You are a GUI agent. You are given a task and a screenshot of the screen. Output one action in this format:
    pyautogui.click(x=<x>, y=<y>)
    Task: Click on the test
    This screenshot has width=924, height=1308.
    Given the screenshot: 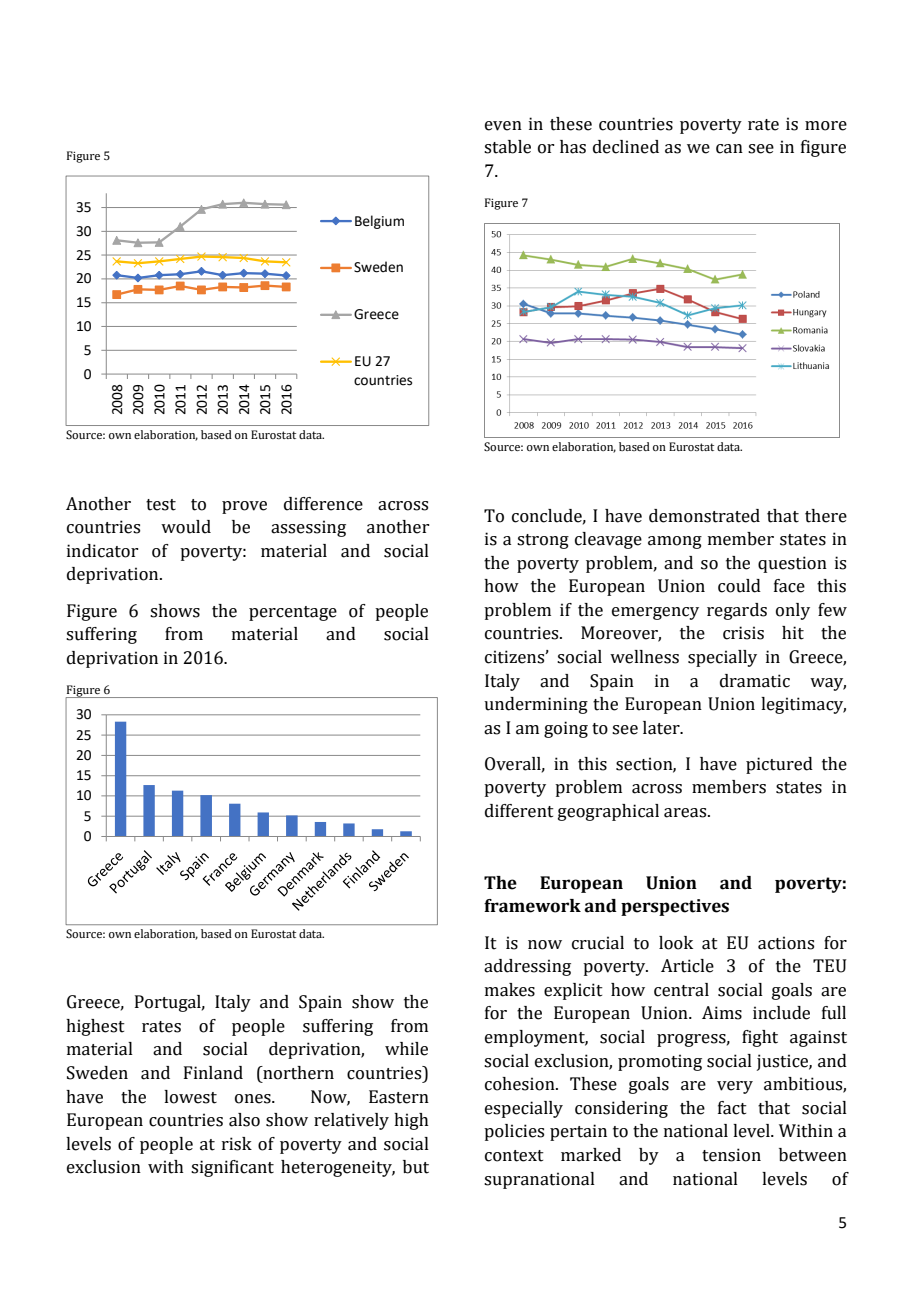 What is the action you would take?
    pyautogui.click(x=161, y=505)
